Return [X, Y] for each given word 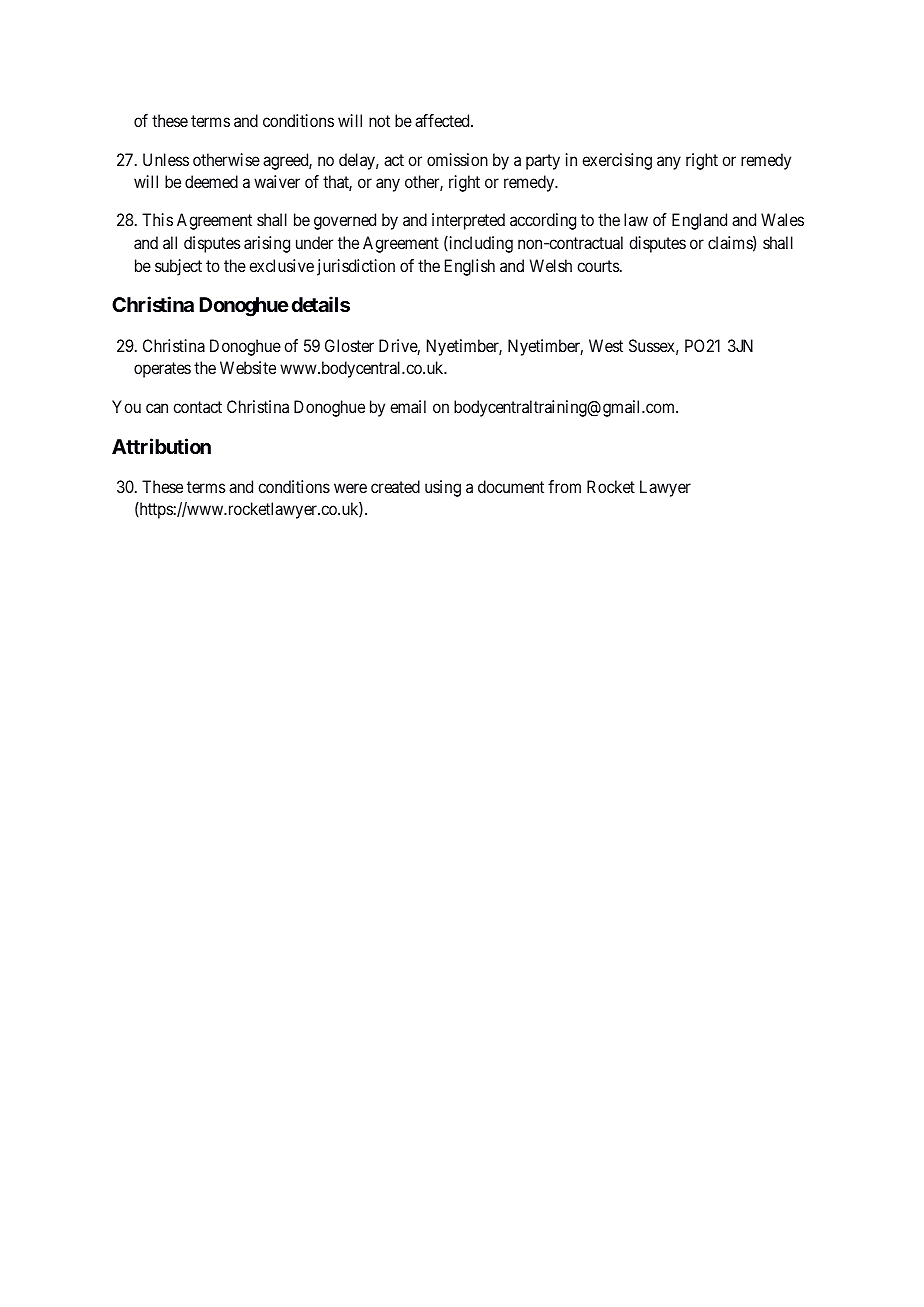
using [443, 488]
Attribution [161, 446]
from [564, 486]
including [480, 244]
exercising [617, 161]
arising [267, 244]
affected [443, 120]
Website [248, 367]
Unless [166, 159]
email [408, 406]
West [606, 345]
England [699, 221]
